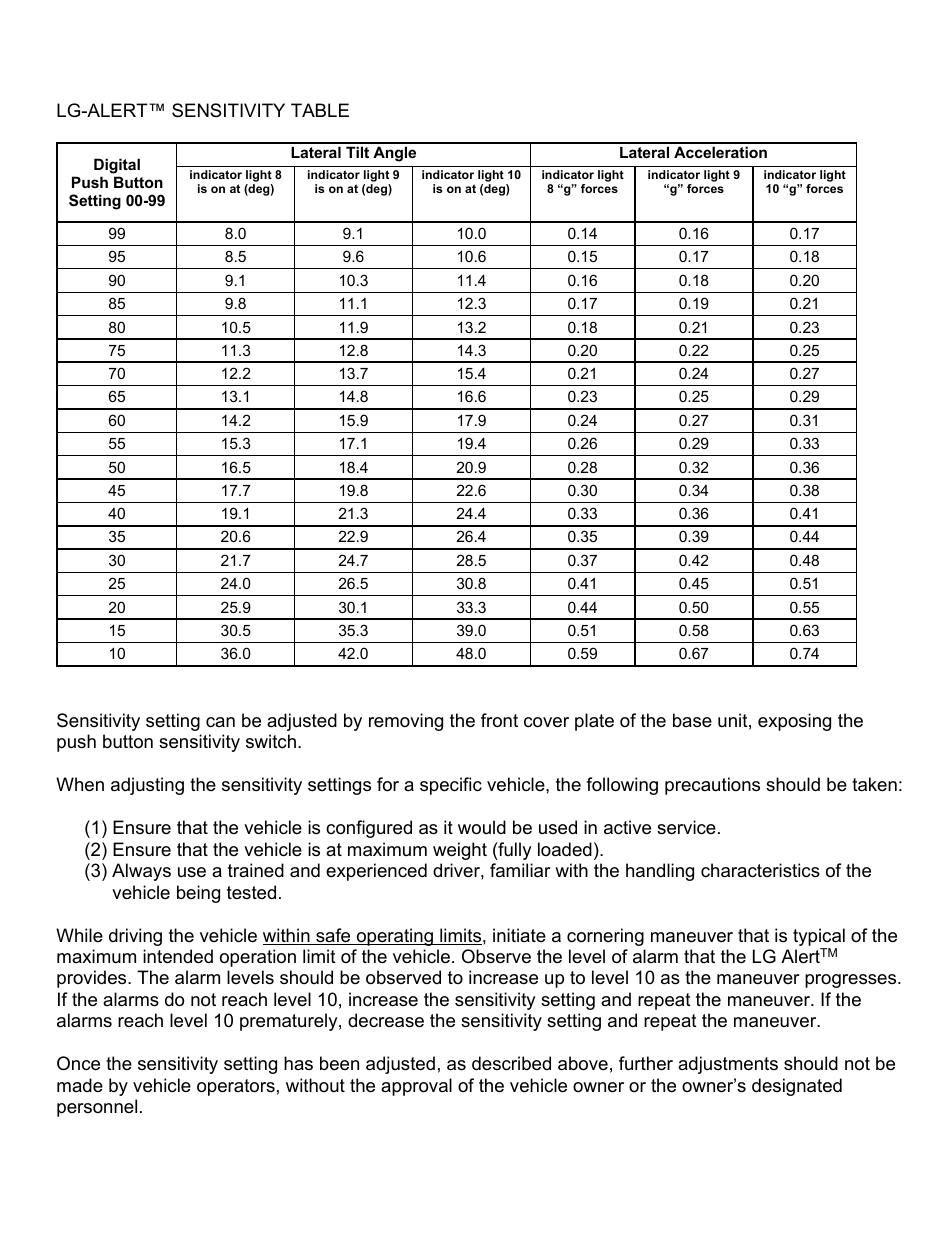 Image resolution: width=952 pixels, height=1233 pixels. What do you see at coordinates (720, 152) in the screenshot?
I see `Acceleration` at bounding box center [720, 152].
